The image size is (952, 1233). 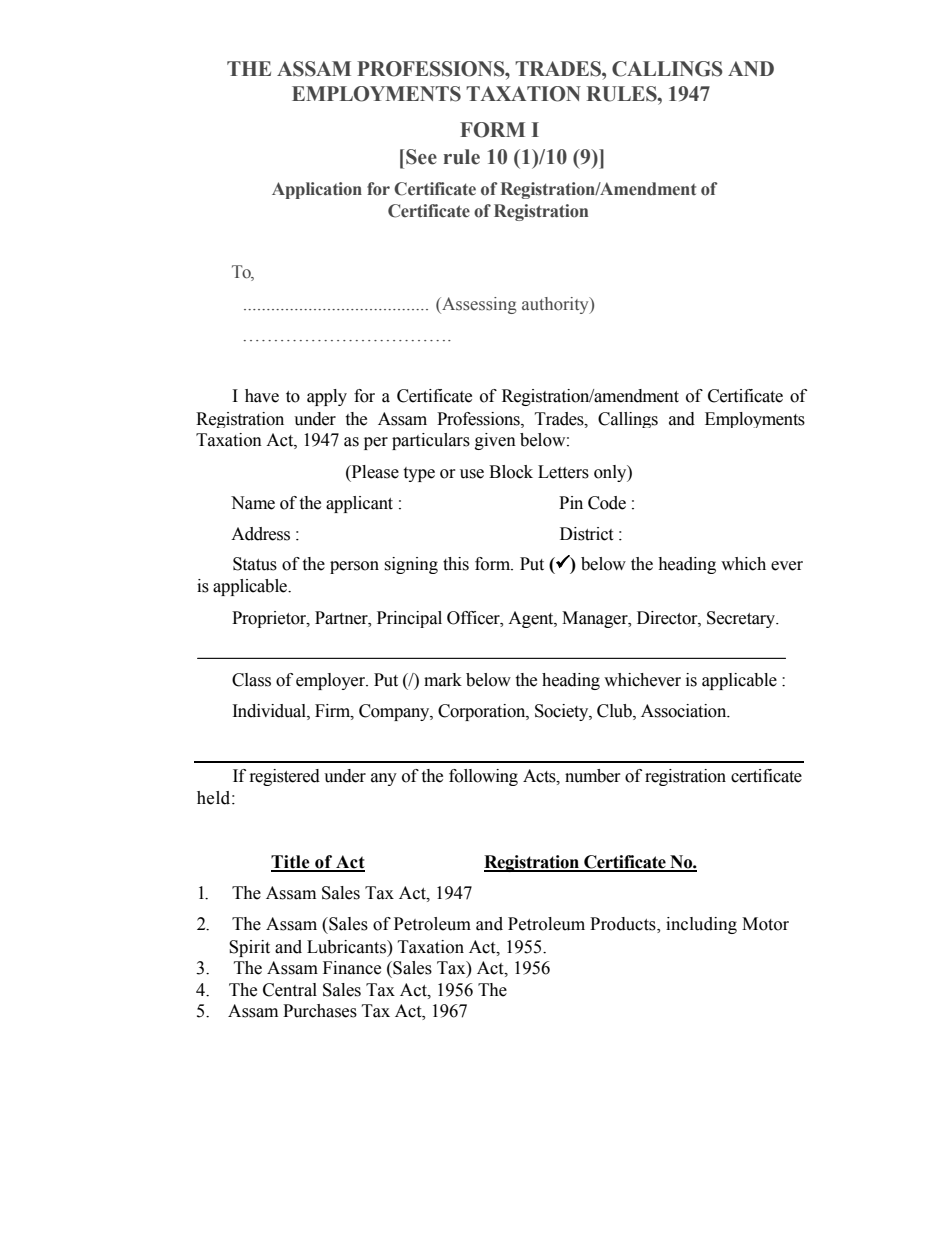 What do you see at coordinates (483, 777) in the screenshot?
I see `following` at bounding box center [483, 777].
